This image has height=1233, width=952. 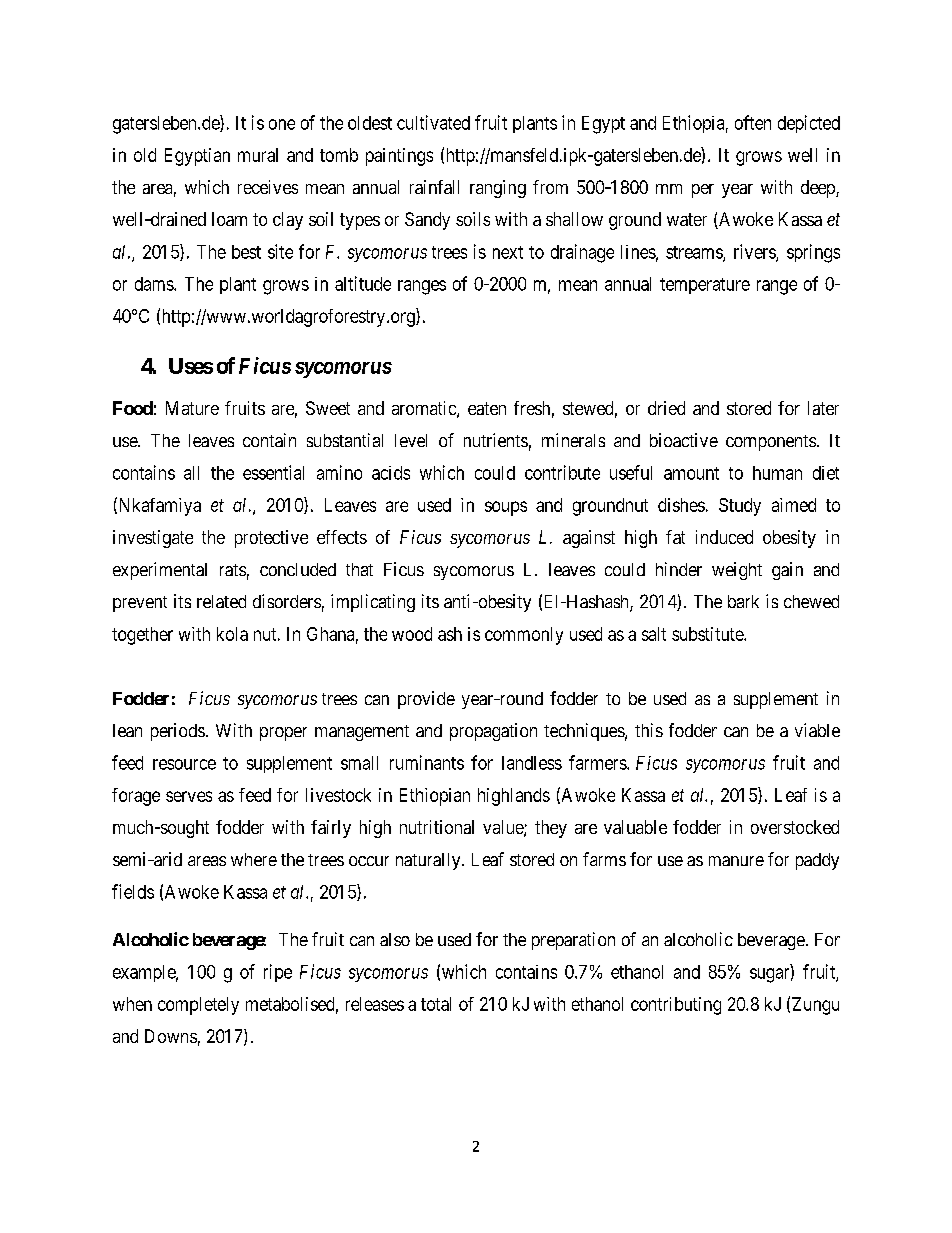 What do you see at coordinates (433, 122) in the image?
I see `cultivated` at bounding box center [433, 122].
